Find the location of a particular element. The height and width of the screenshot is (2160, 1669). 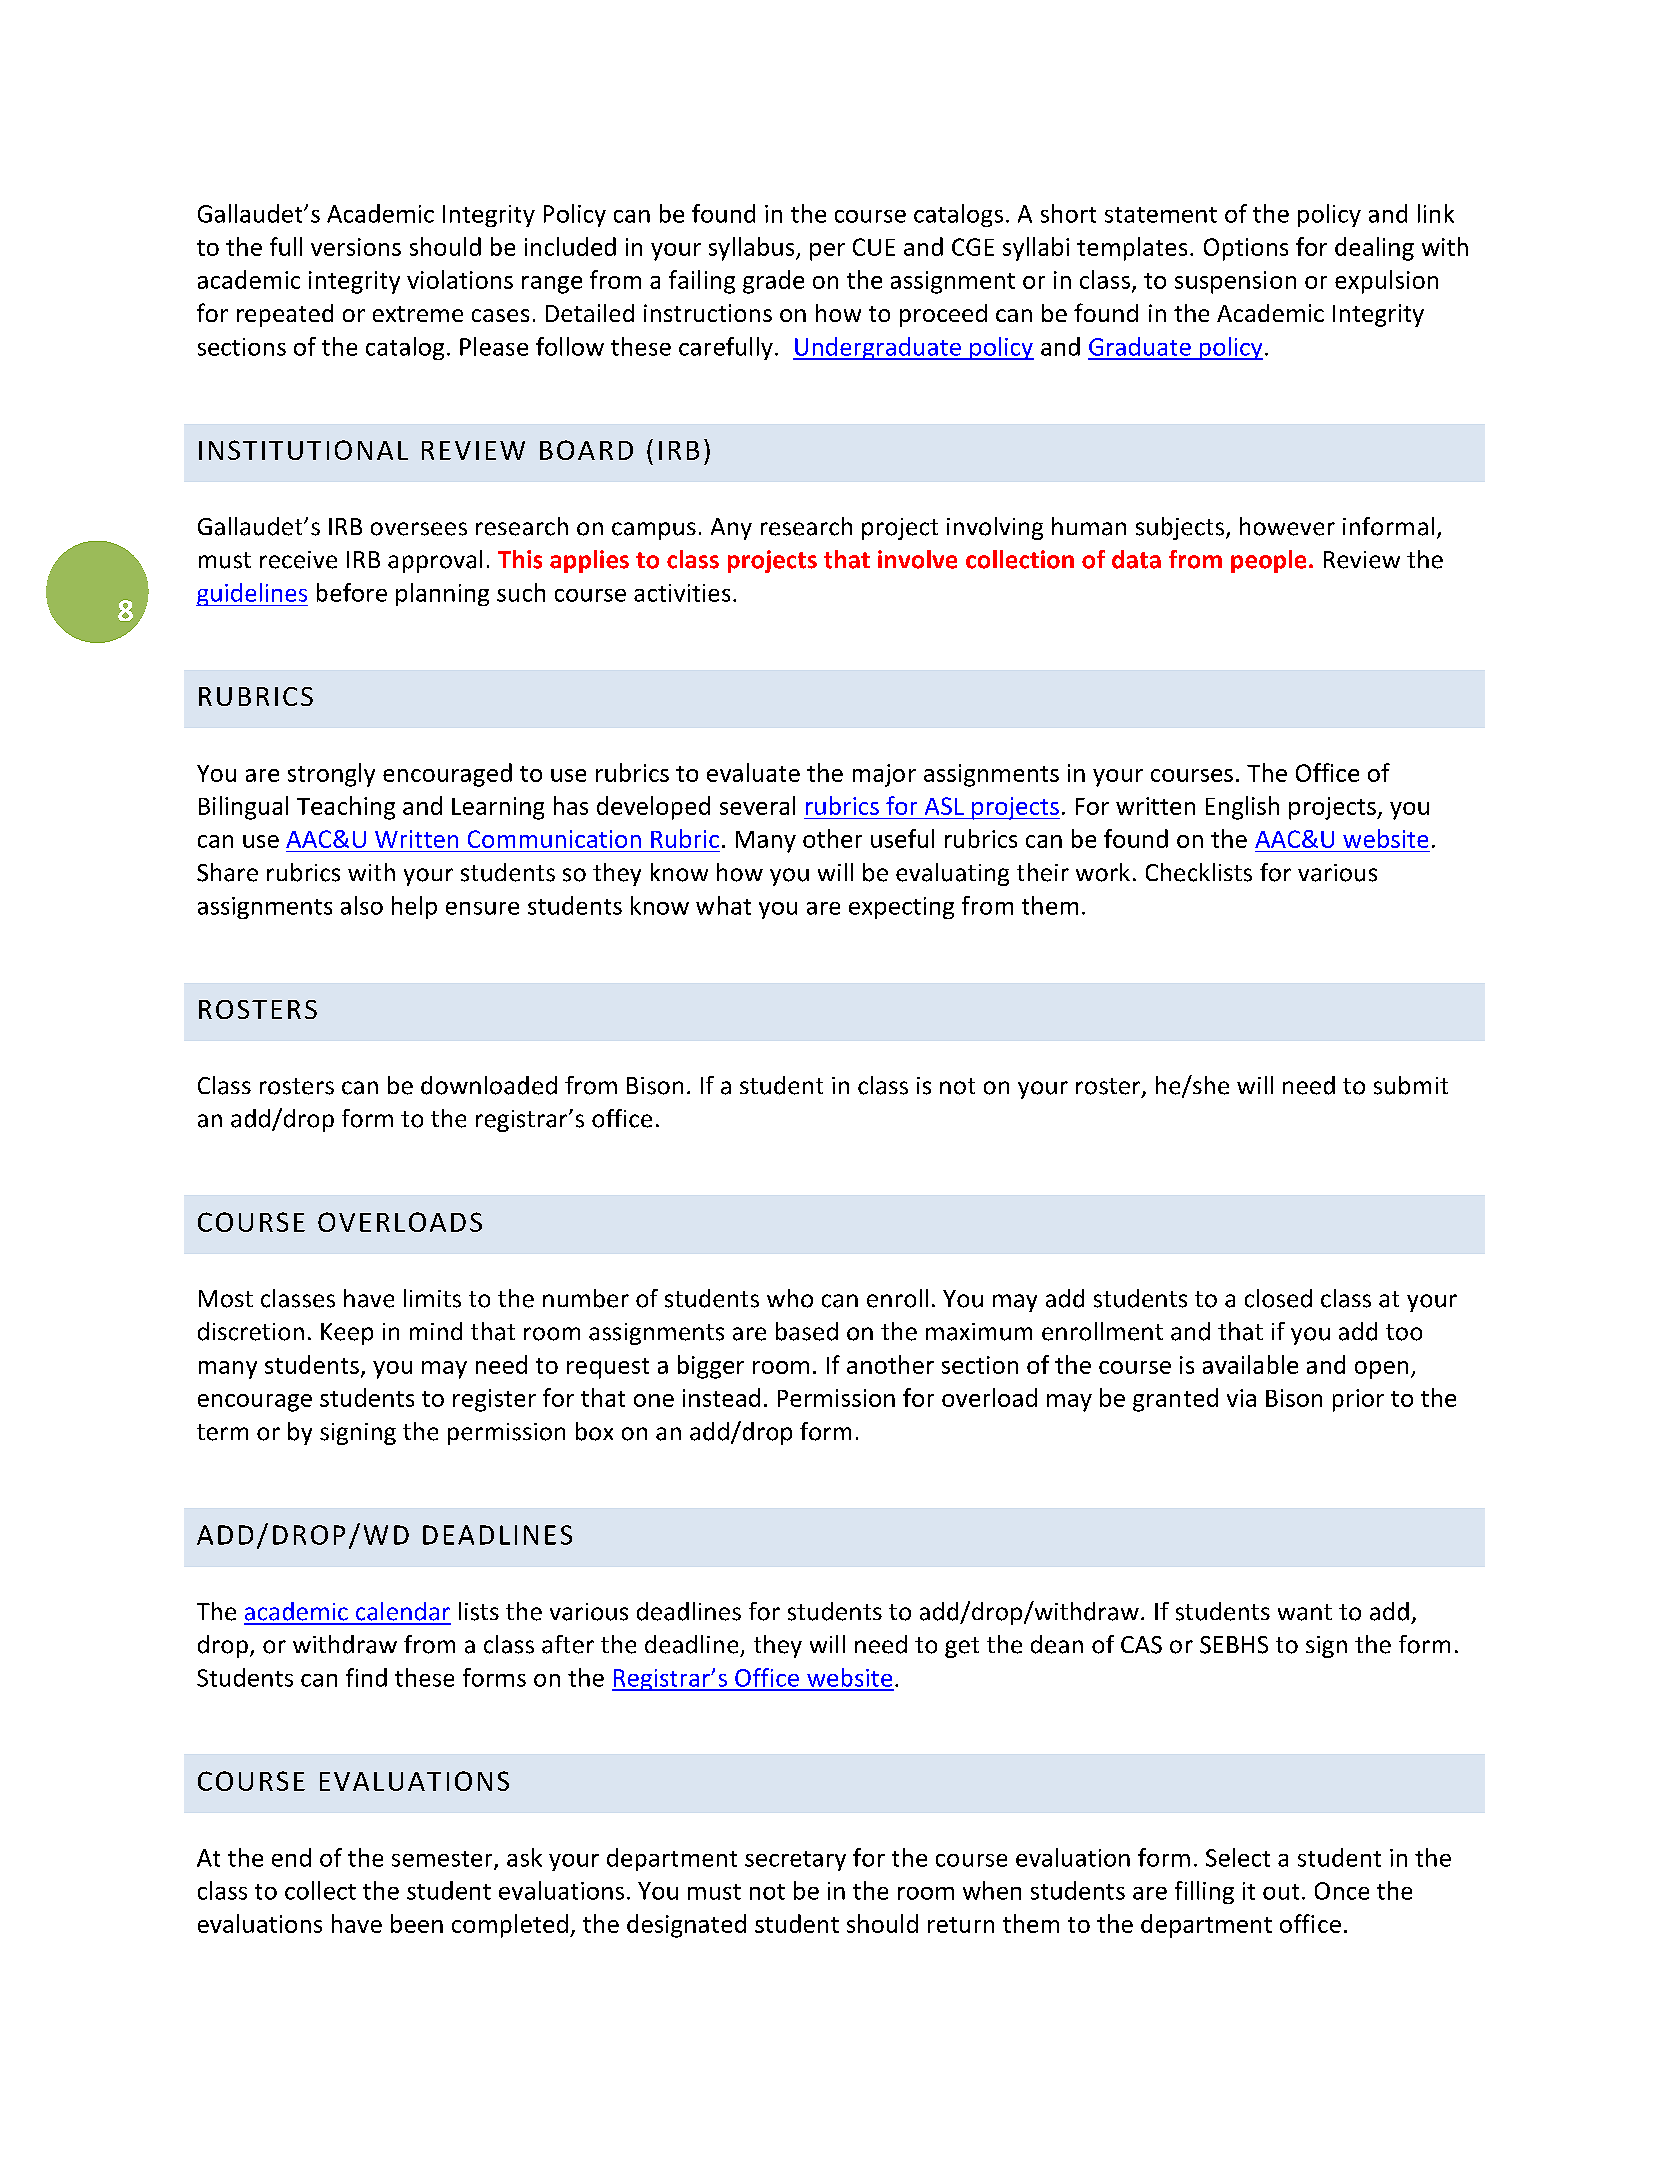

via is located at coordinates (1241, 1398).
